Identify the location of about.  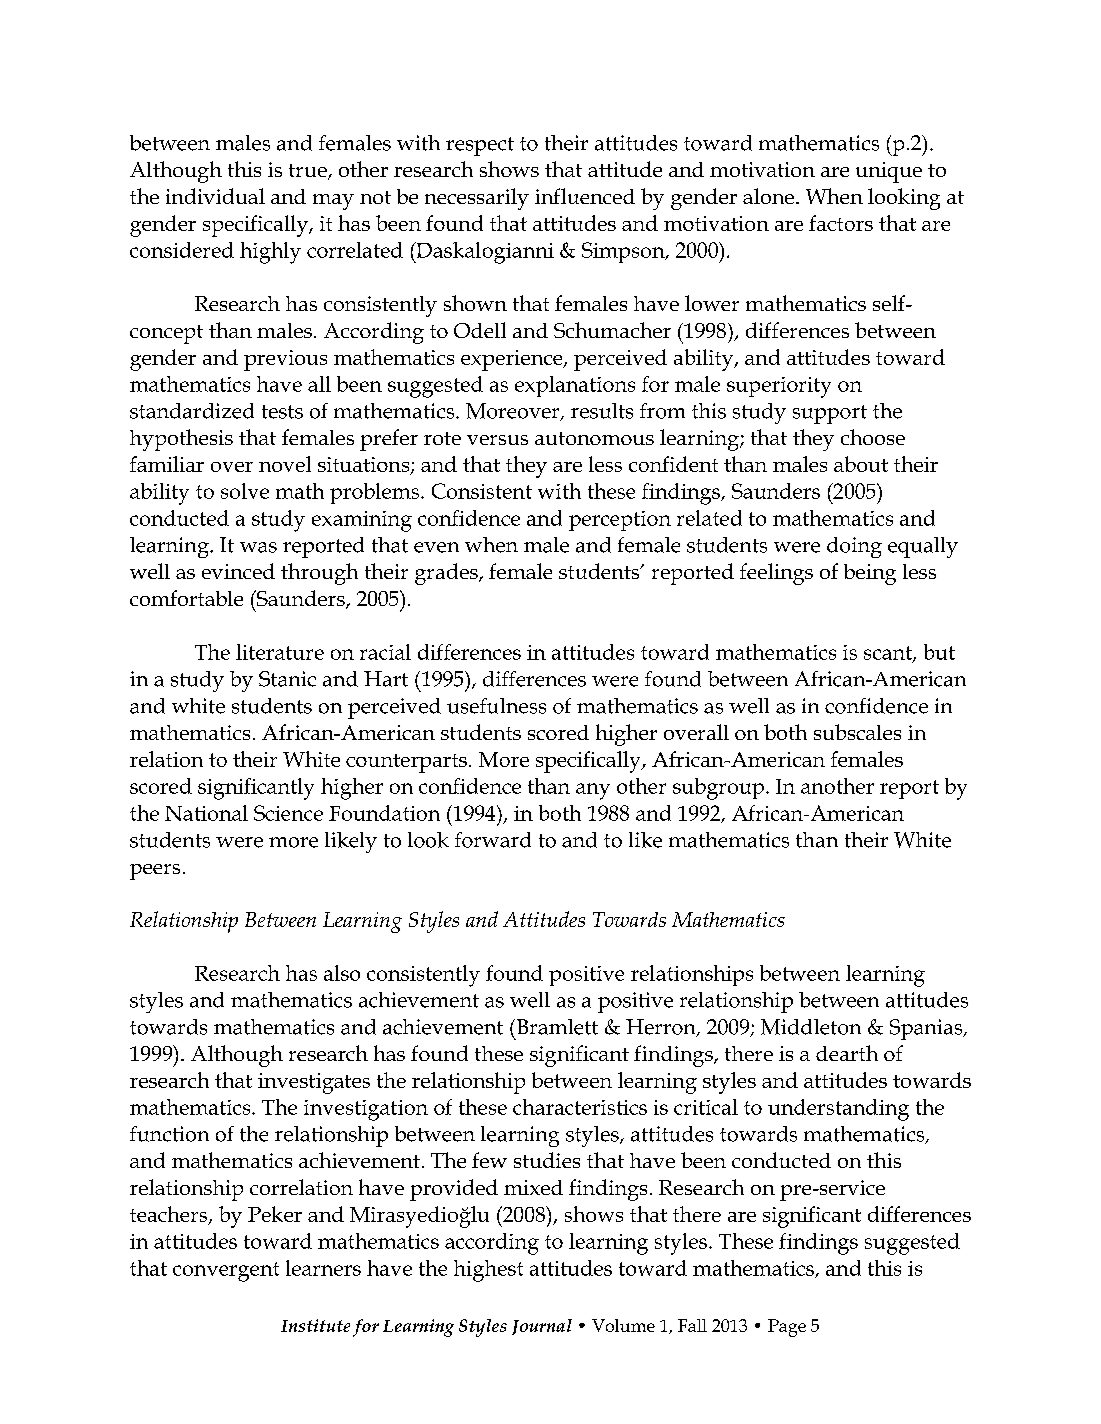
(861, 464).
